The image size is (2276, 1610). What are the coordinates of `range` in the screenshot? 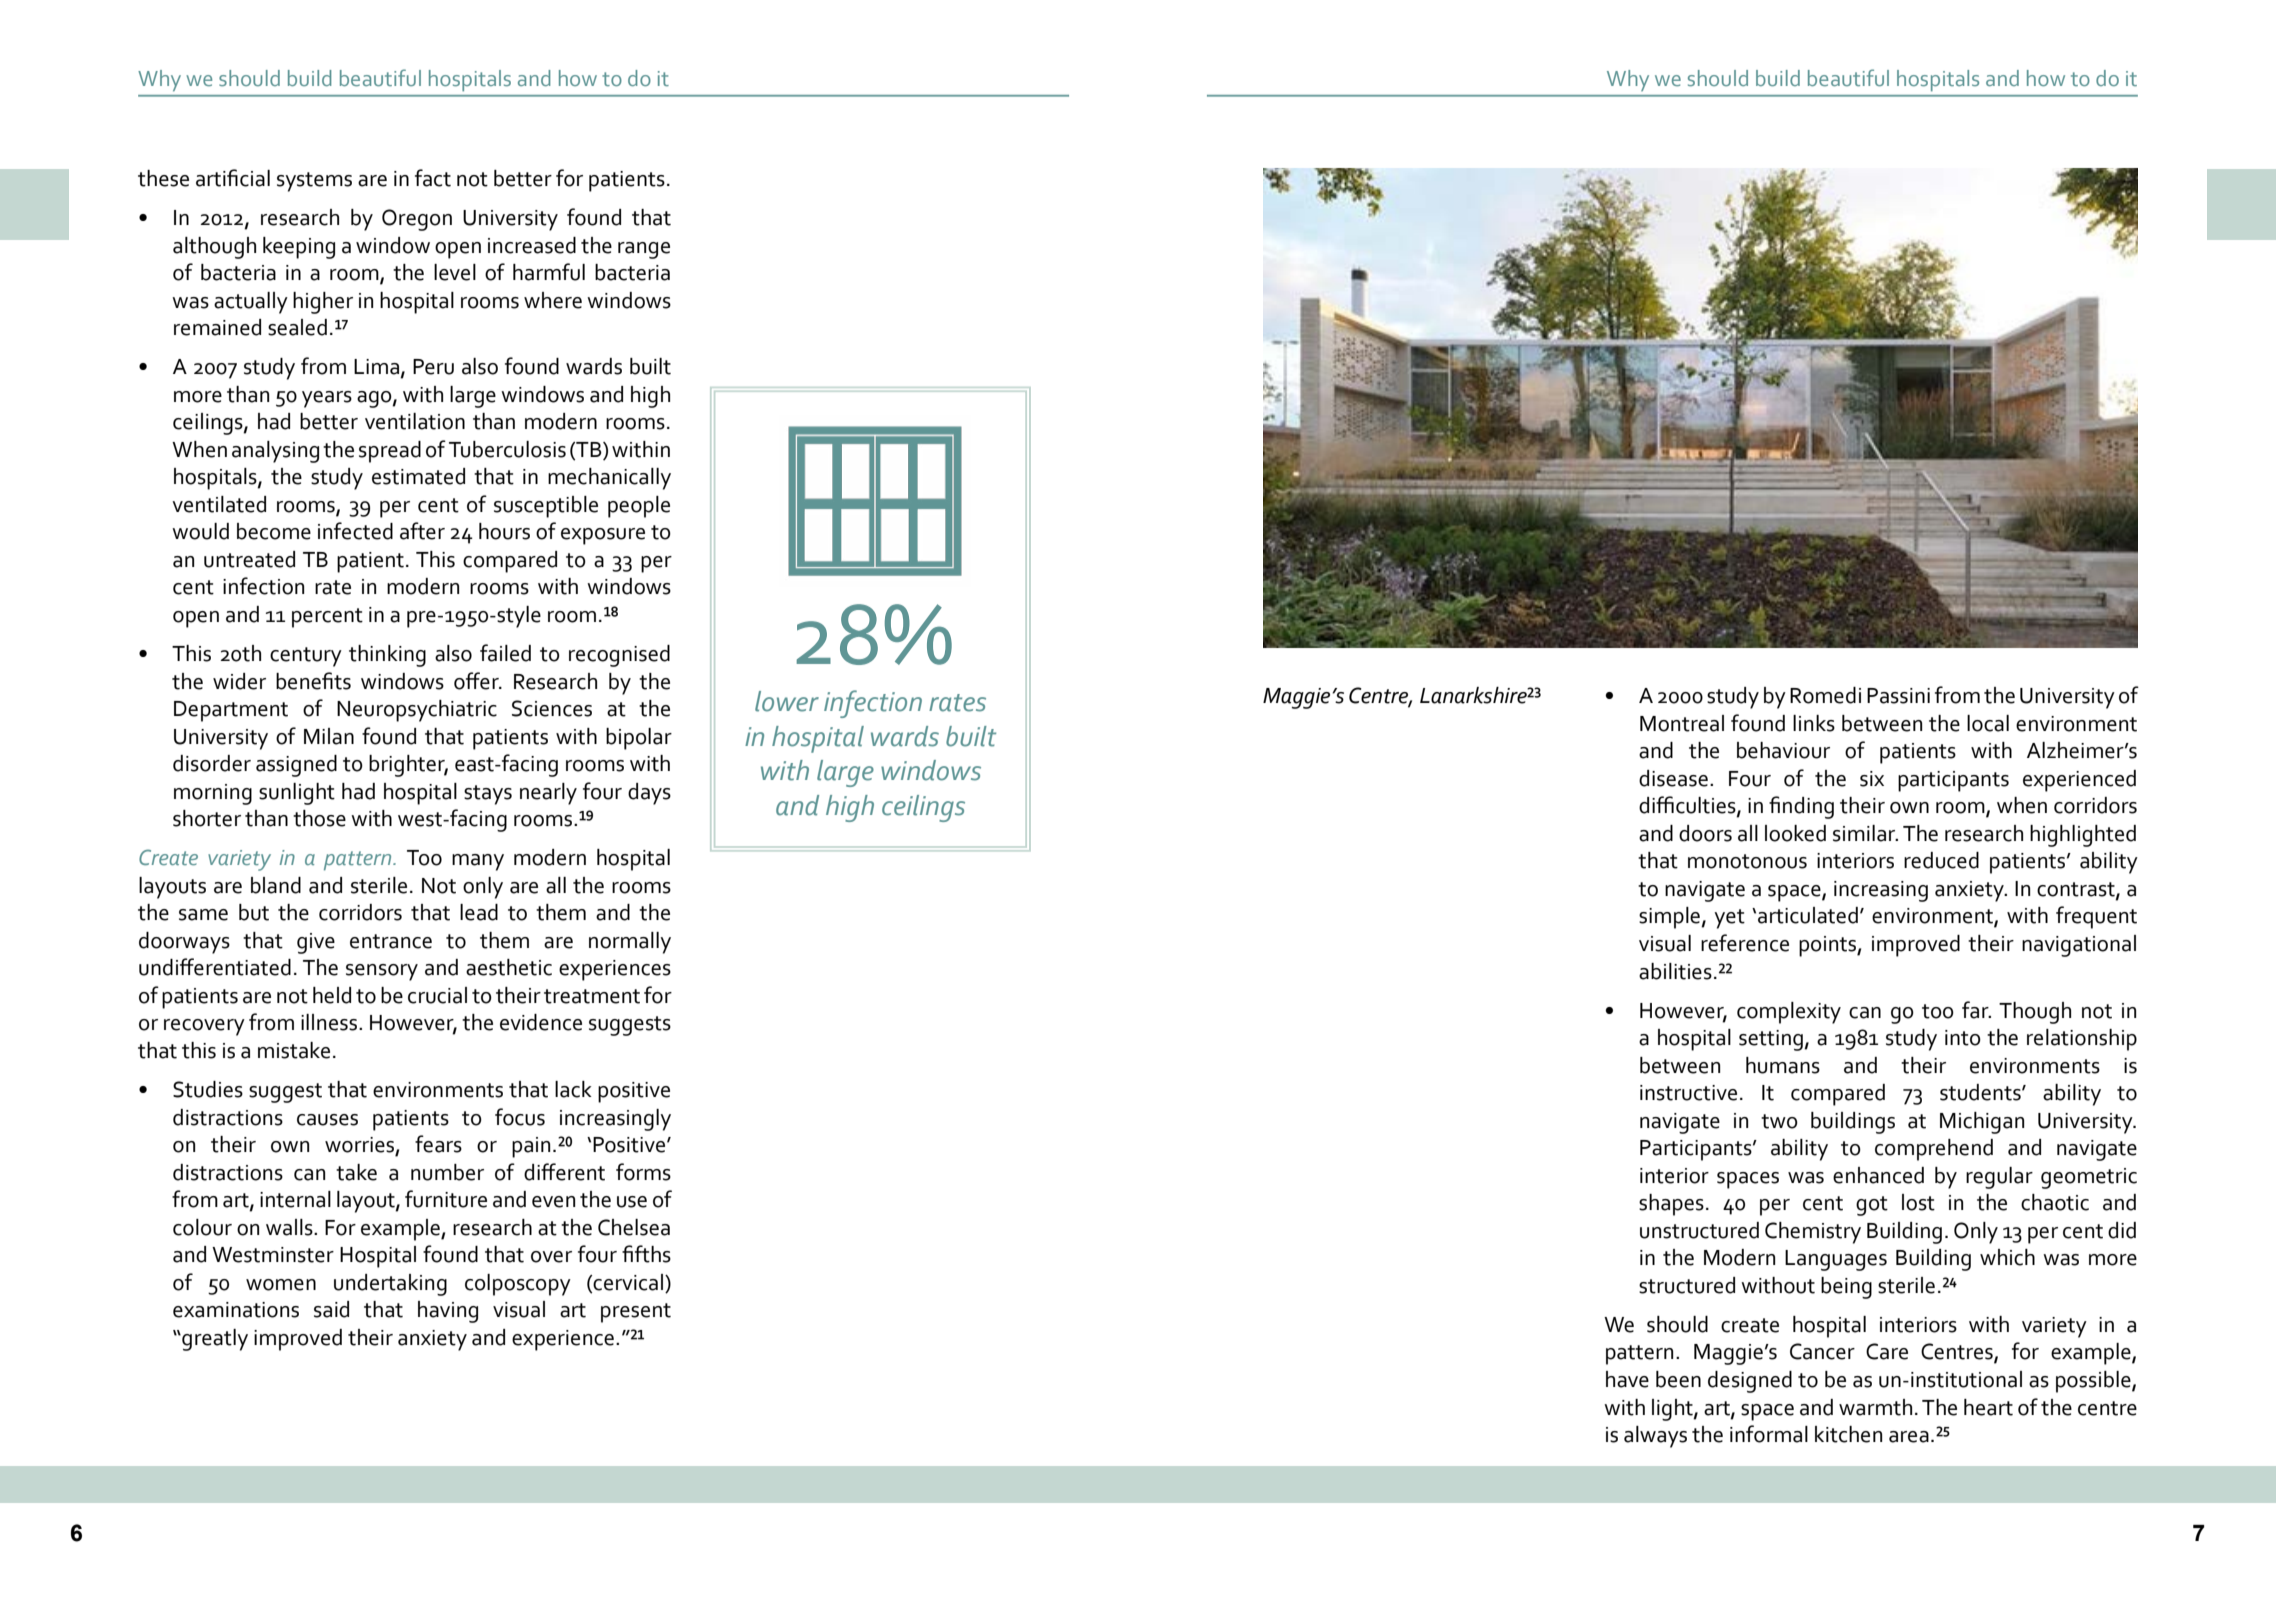 It's located at (644, 250).
